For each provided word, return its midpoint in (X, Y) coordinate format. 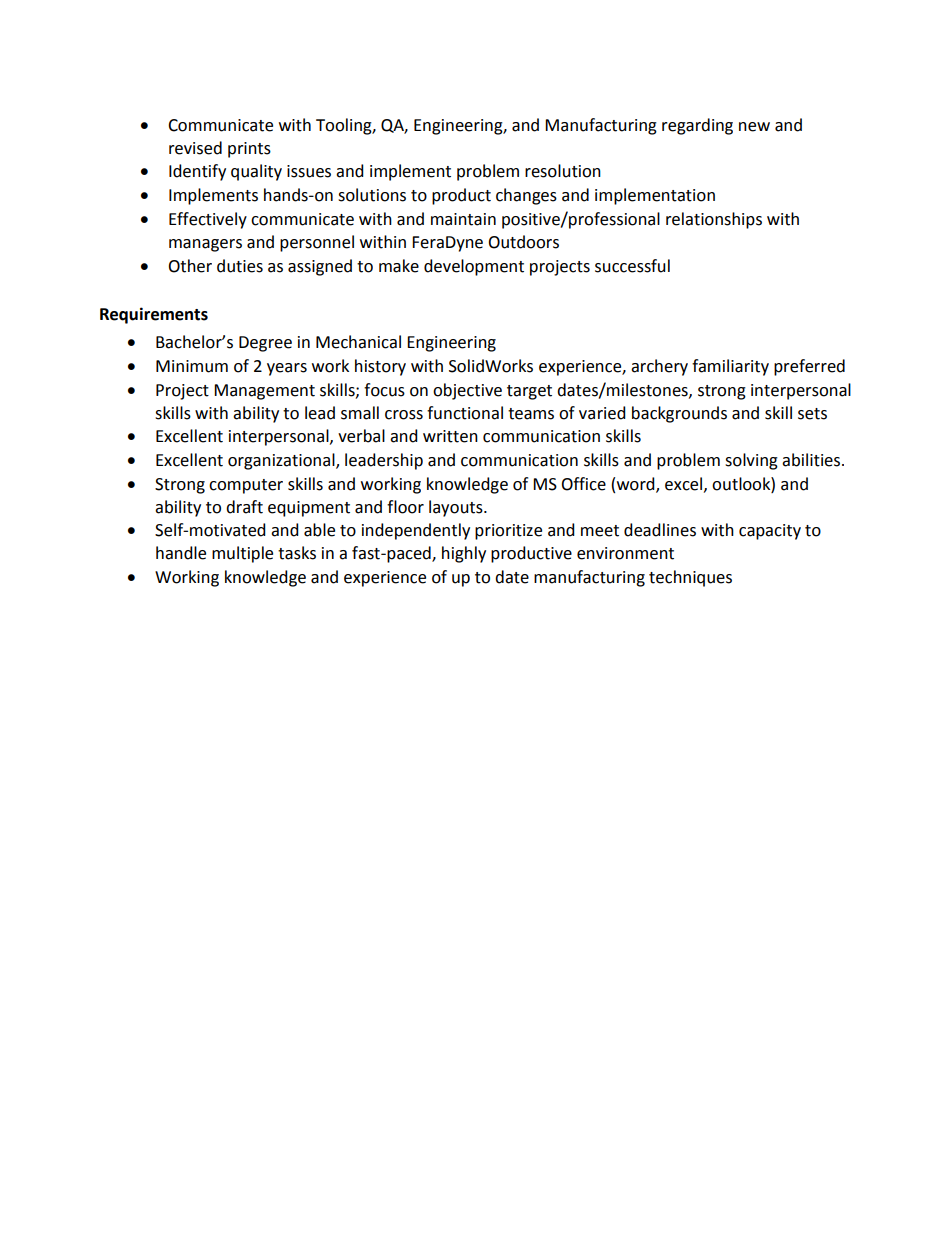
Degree (265, 344)
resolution (563, 171)
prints (249, 150)
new (754, 127)
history (380, 367)
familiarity (730, 367)
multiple (242, 554)
